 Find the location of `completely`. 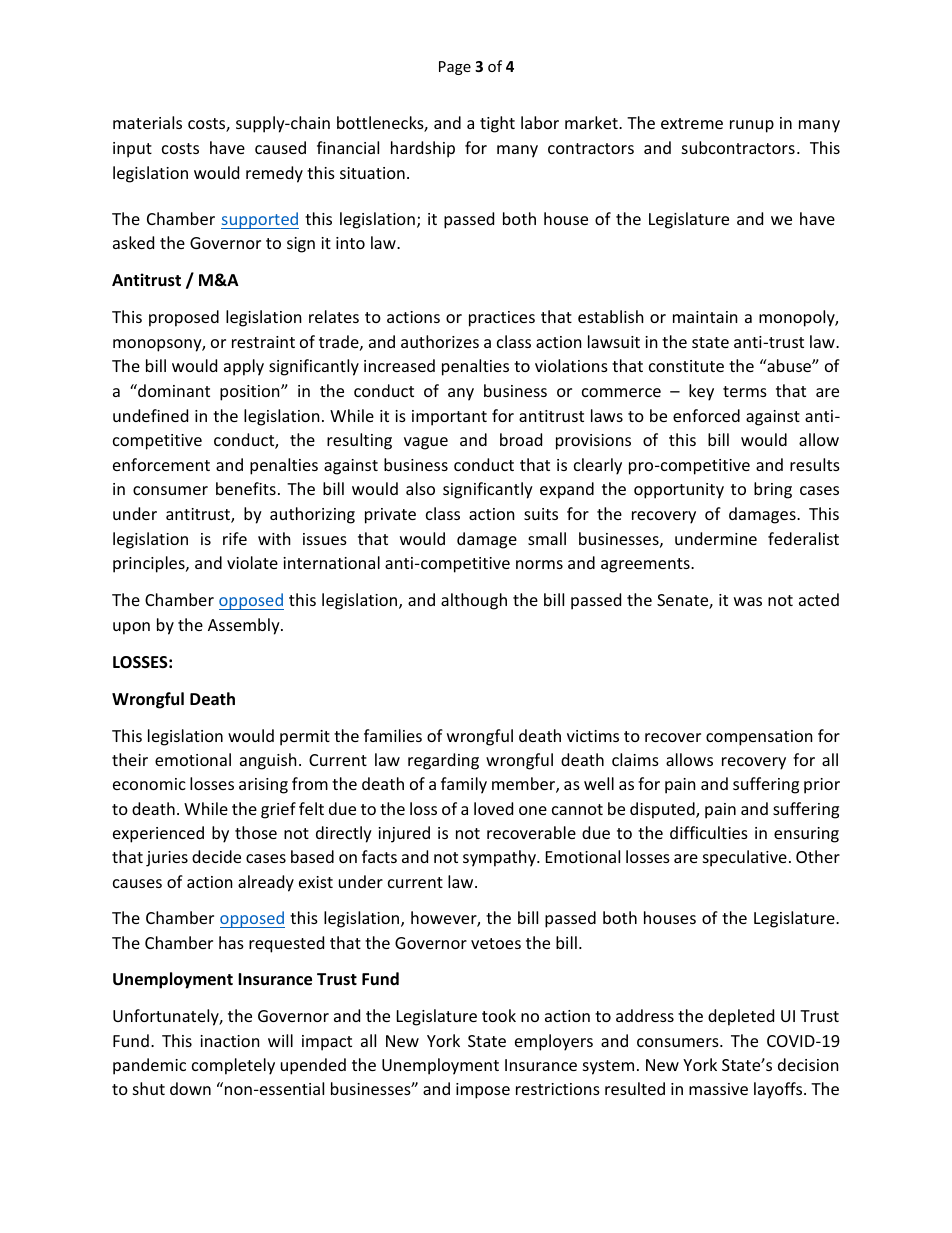

completely is located at coordinates (233, 1066).
